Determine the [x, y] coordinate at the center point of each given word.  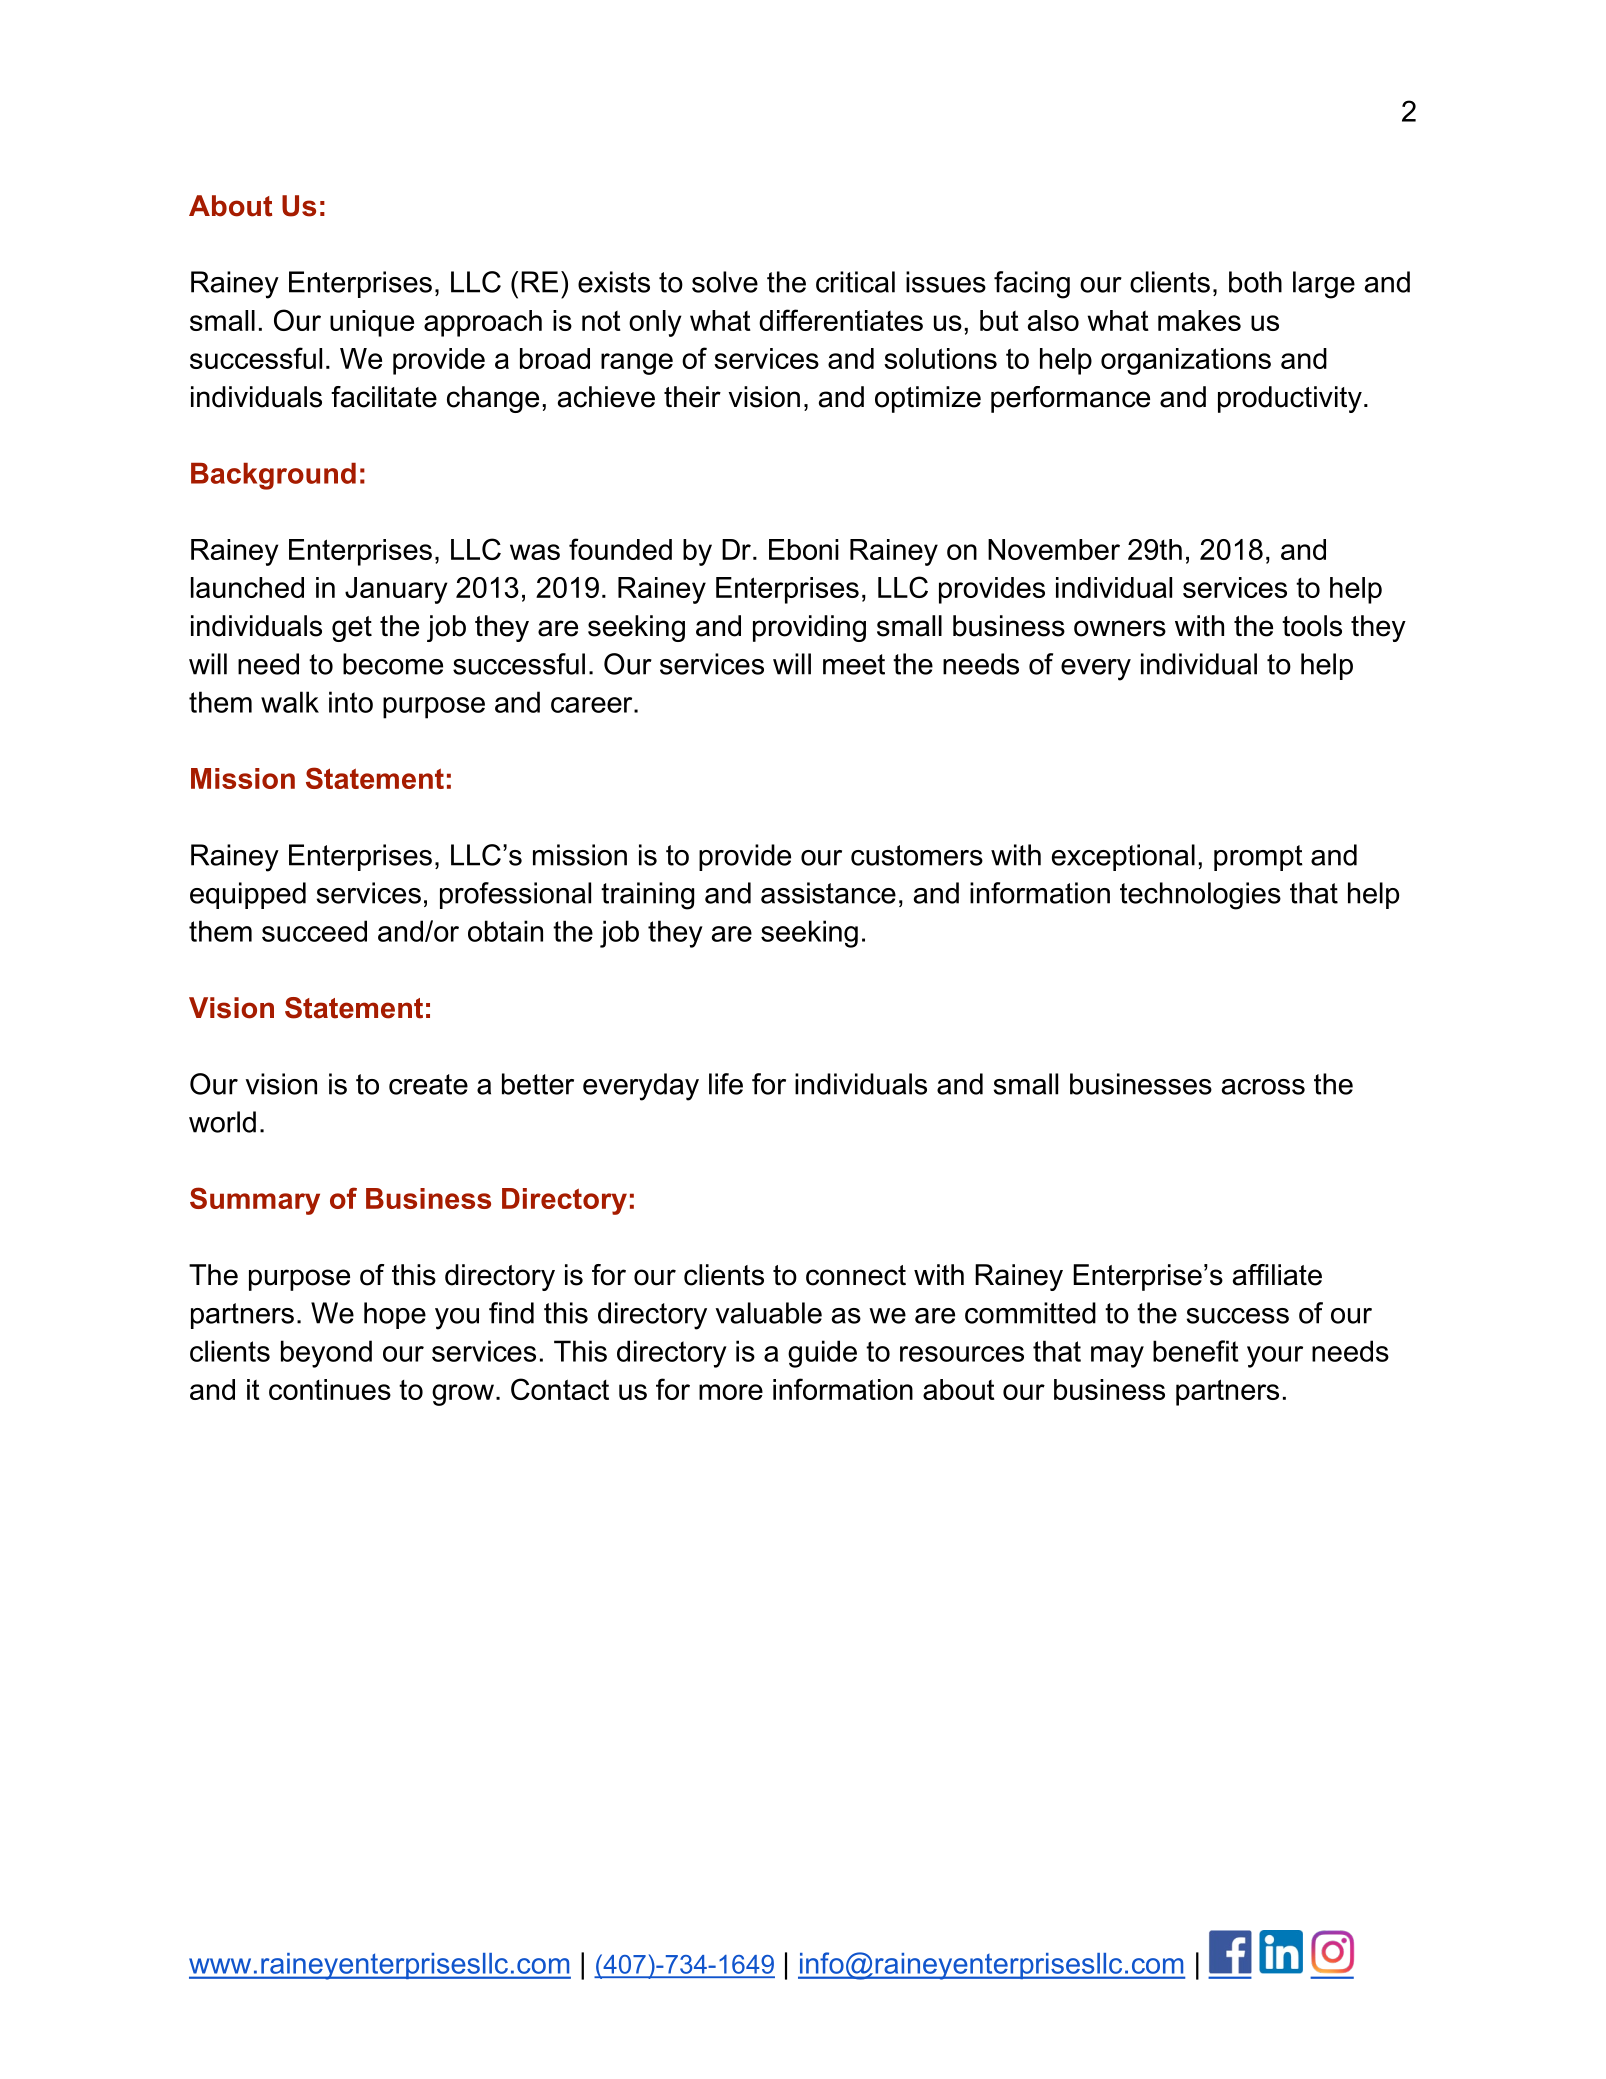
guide [822, 1354]
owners [1120, 628]
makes [1199, 320]
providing [809, 628]
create [428, 1084]
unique [372, 323]
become [393, 664]
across [1263, 1087]
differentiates [841, 320]
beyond [326, 1354]
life [726, 1084]
